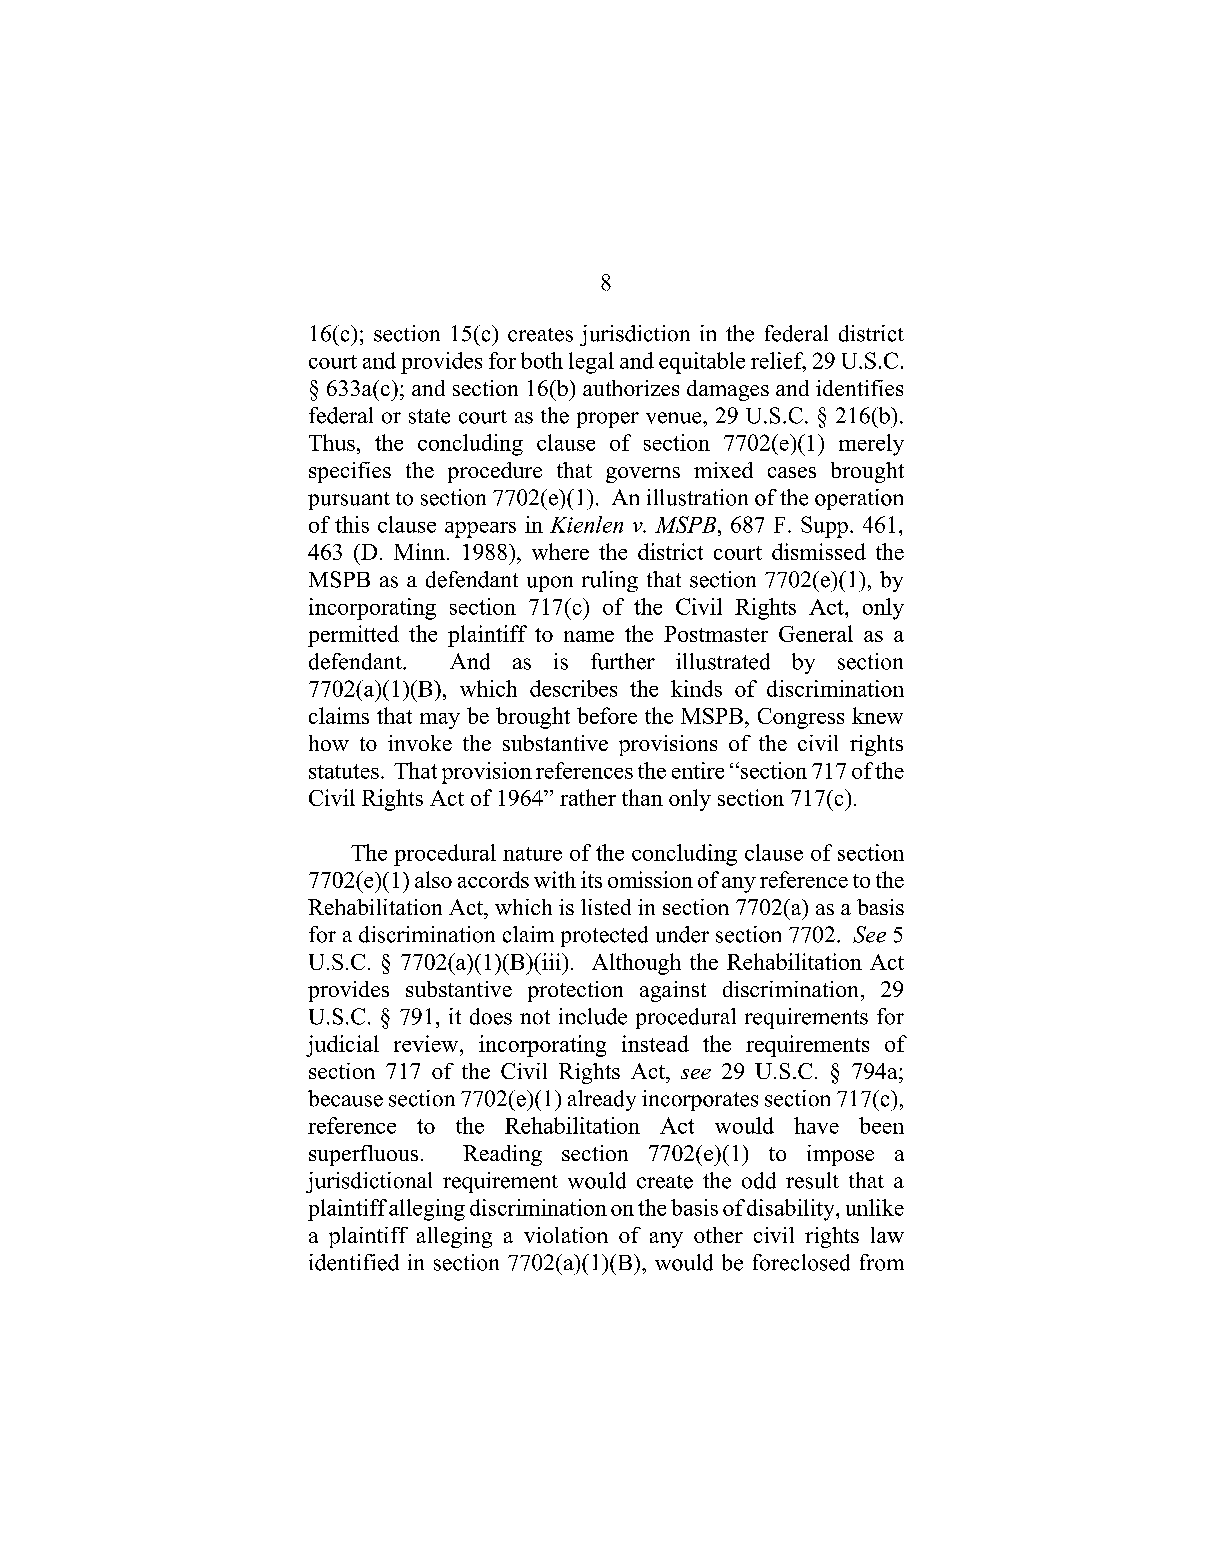 The height and width of the image is (1568, 1212). Describe the element at coordinates (859, 388) in the image. I see `identifies` at that location.
